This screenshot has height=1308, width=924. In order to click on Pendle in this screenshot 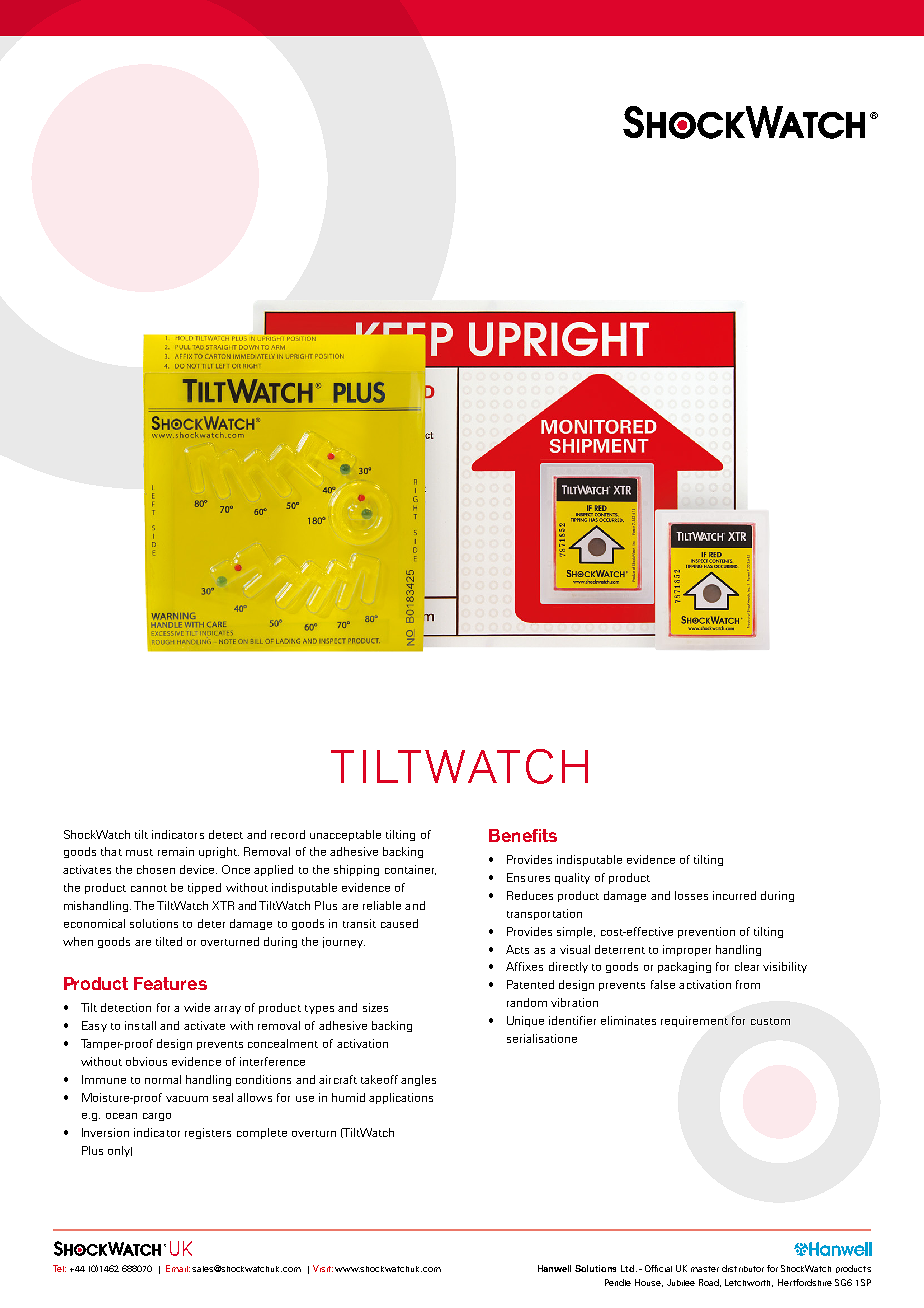, I will do `click(618, 1282)`.
